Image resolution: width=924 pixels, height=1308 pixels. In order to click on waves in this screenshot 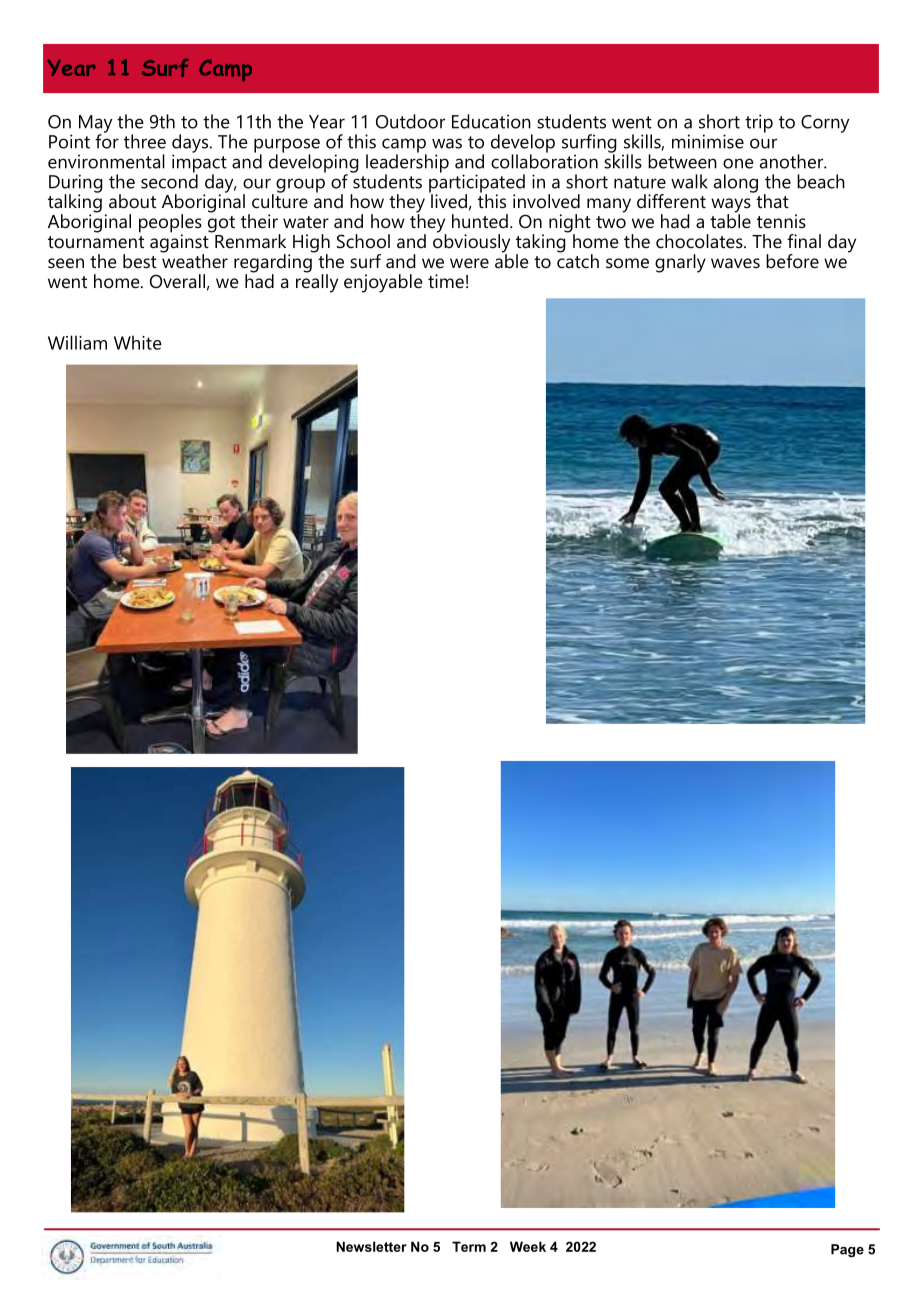, I will do `click(735, 263)`.
